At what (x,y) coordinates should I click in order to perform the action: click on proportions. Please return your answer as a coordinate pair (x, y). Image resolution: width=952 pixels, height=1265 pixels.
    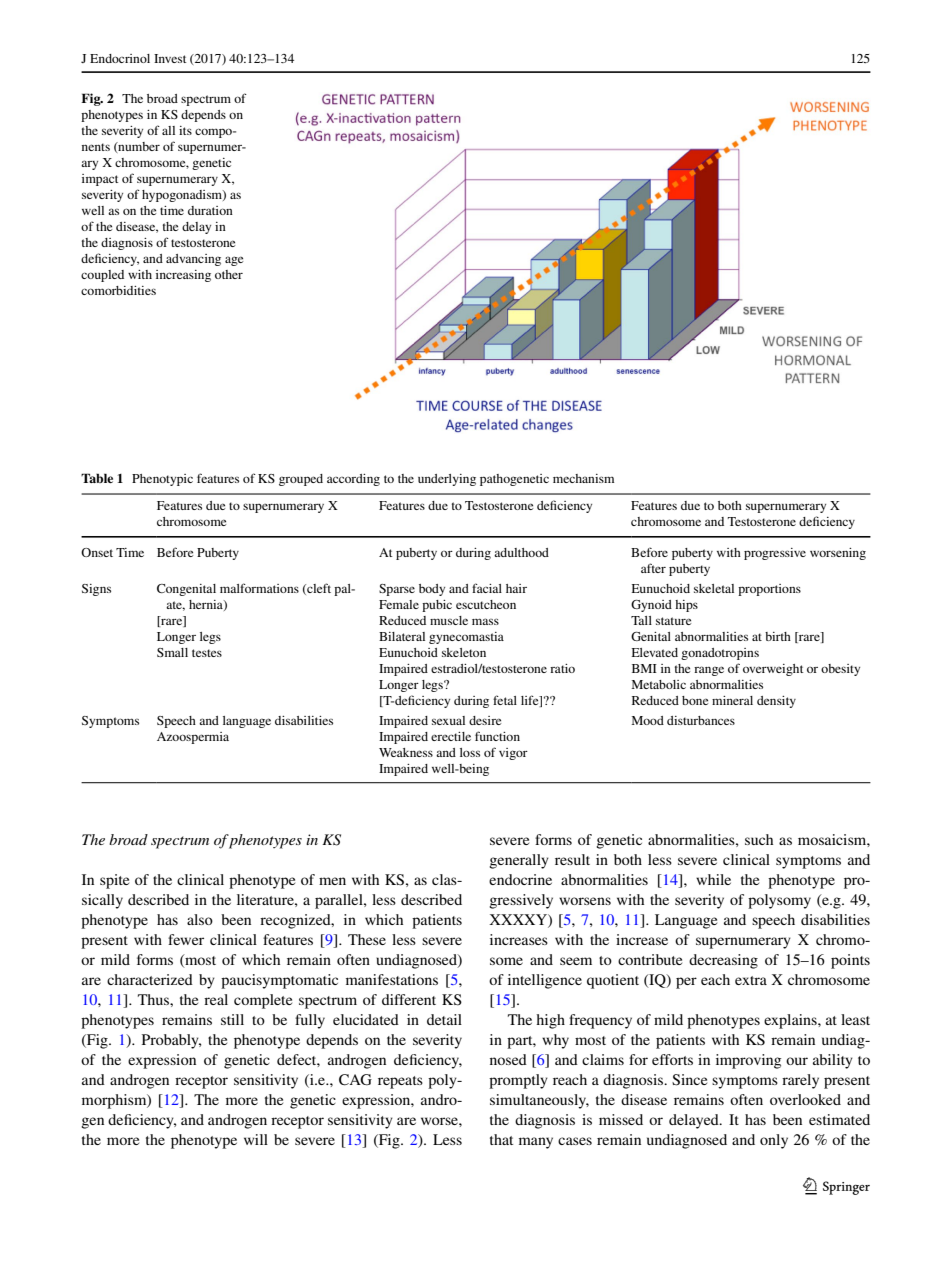
    Looking at the image, I should click on (769, 590).
